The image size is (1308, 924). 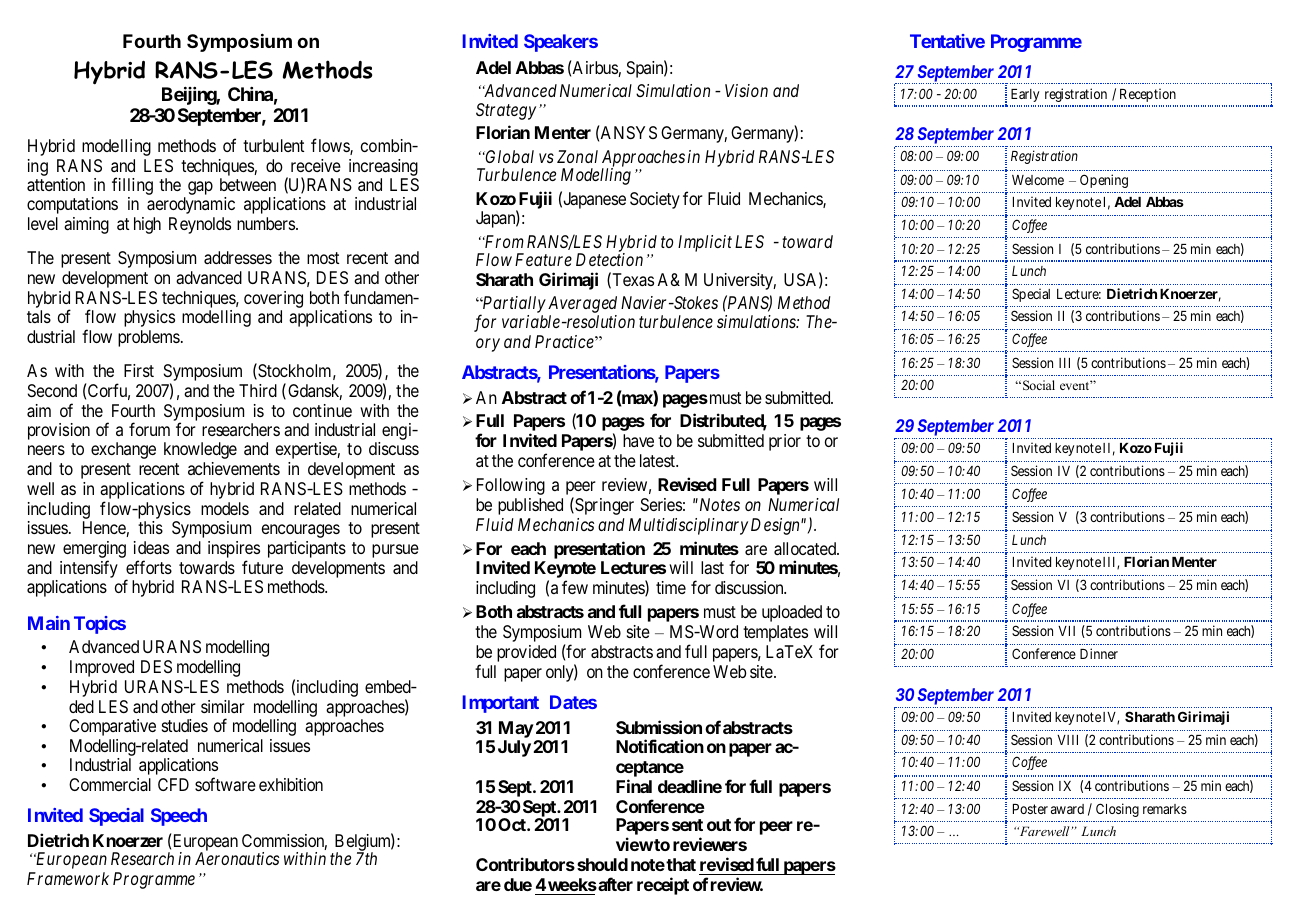 What do you see at coordinates (225, 508) in the screenshot?
I see `models` at bounding box center [225, 508].
